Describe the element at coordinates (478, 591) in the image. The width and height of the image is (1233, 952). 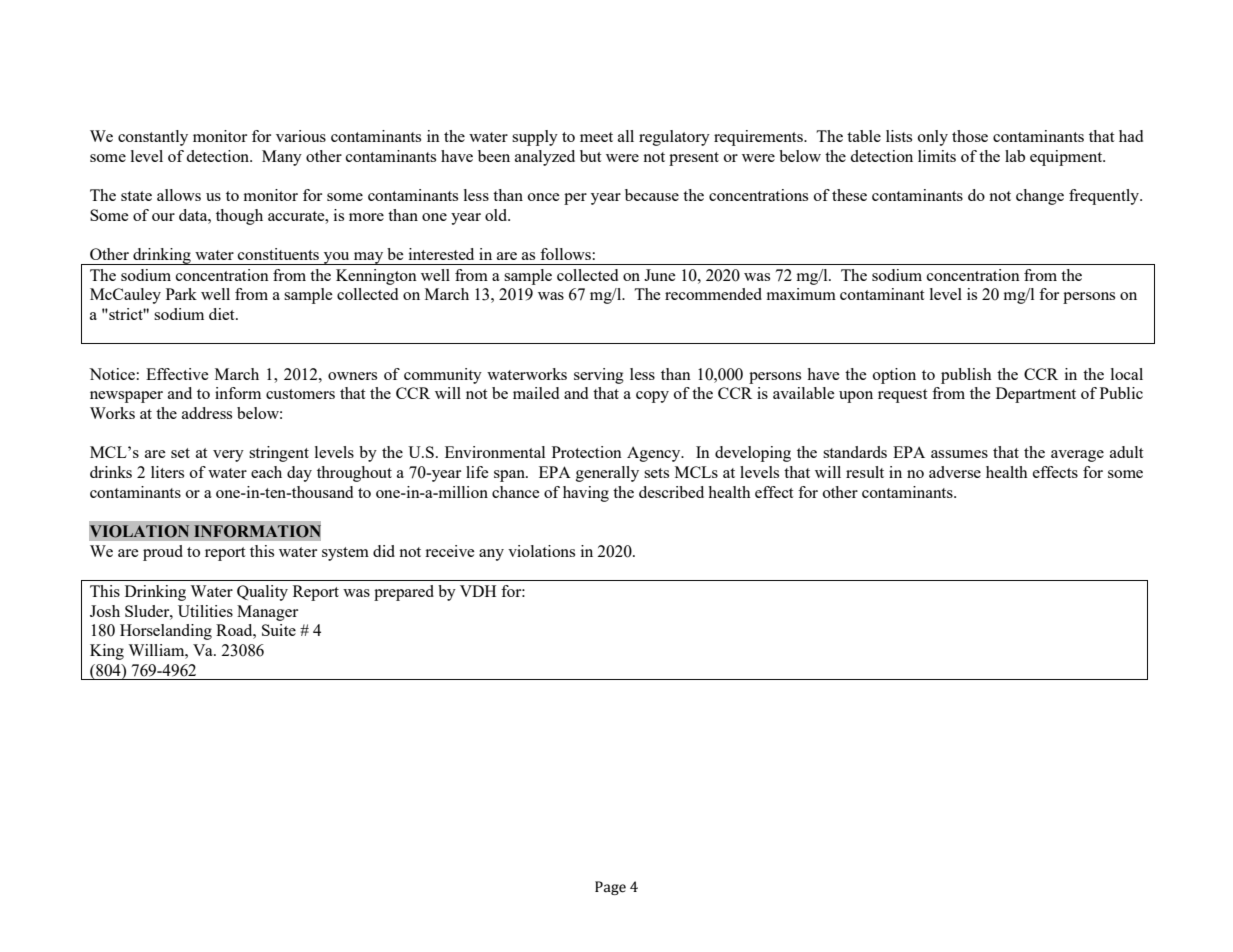
I see `VDH` at that location.
